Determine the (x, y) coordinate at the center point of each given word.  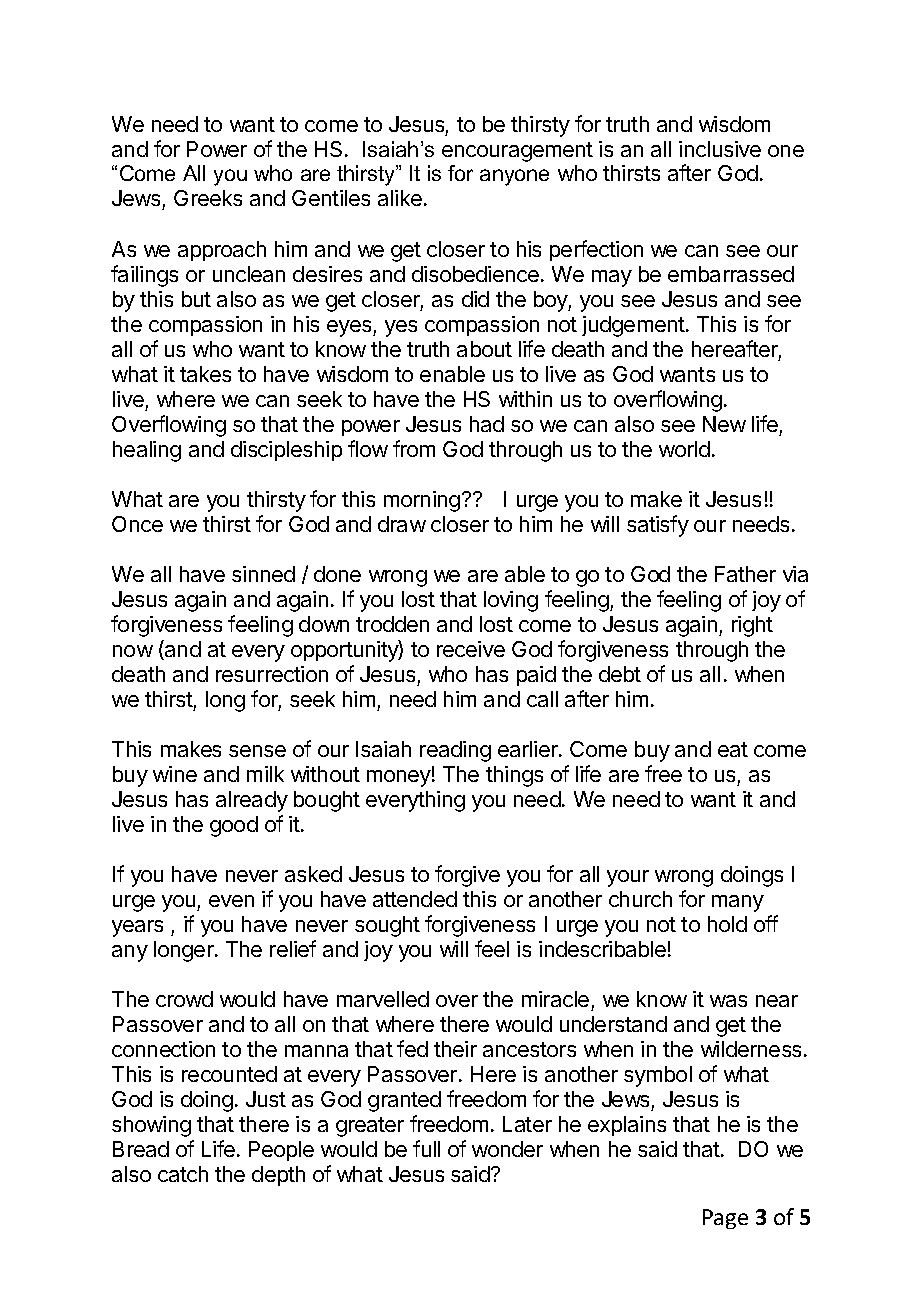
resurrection (272, 674)
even (231, 901)
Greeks (208, 198)
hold (727, 924)
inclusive (720, 149)
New (724, 424)
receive (471, 649)
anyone (514, 177)
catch (183, 1174)
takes (205, 374)
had (487, 424)
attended (415, 899)
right (752, 626)
